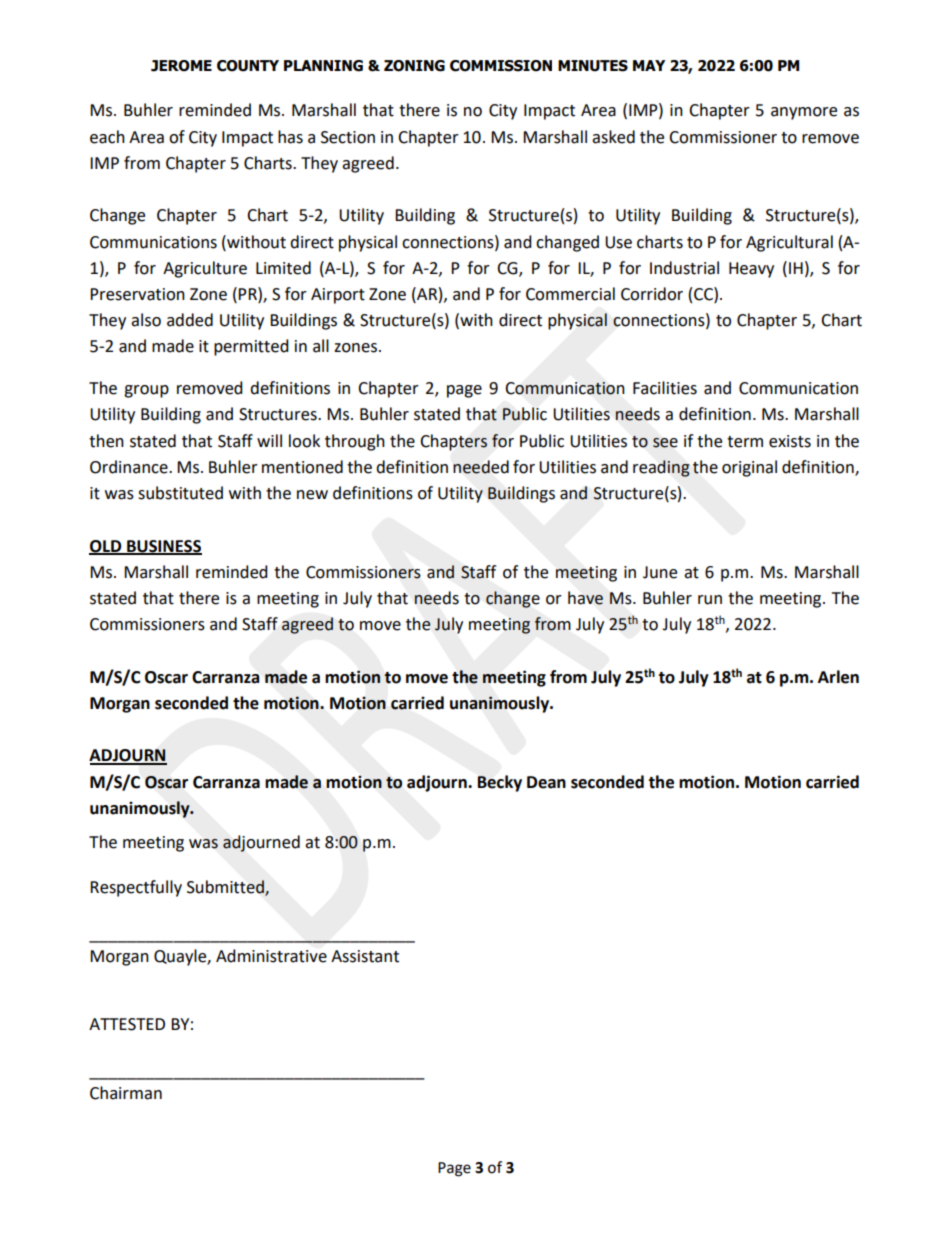 The width and height of the screenshot is (952, 1233). What do you see at coordinates (190, 320) in the screenshot?
I see `added` at bounding box center [190, 320].
